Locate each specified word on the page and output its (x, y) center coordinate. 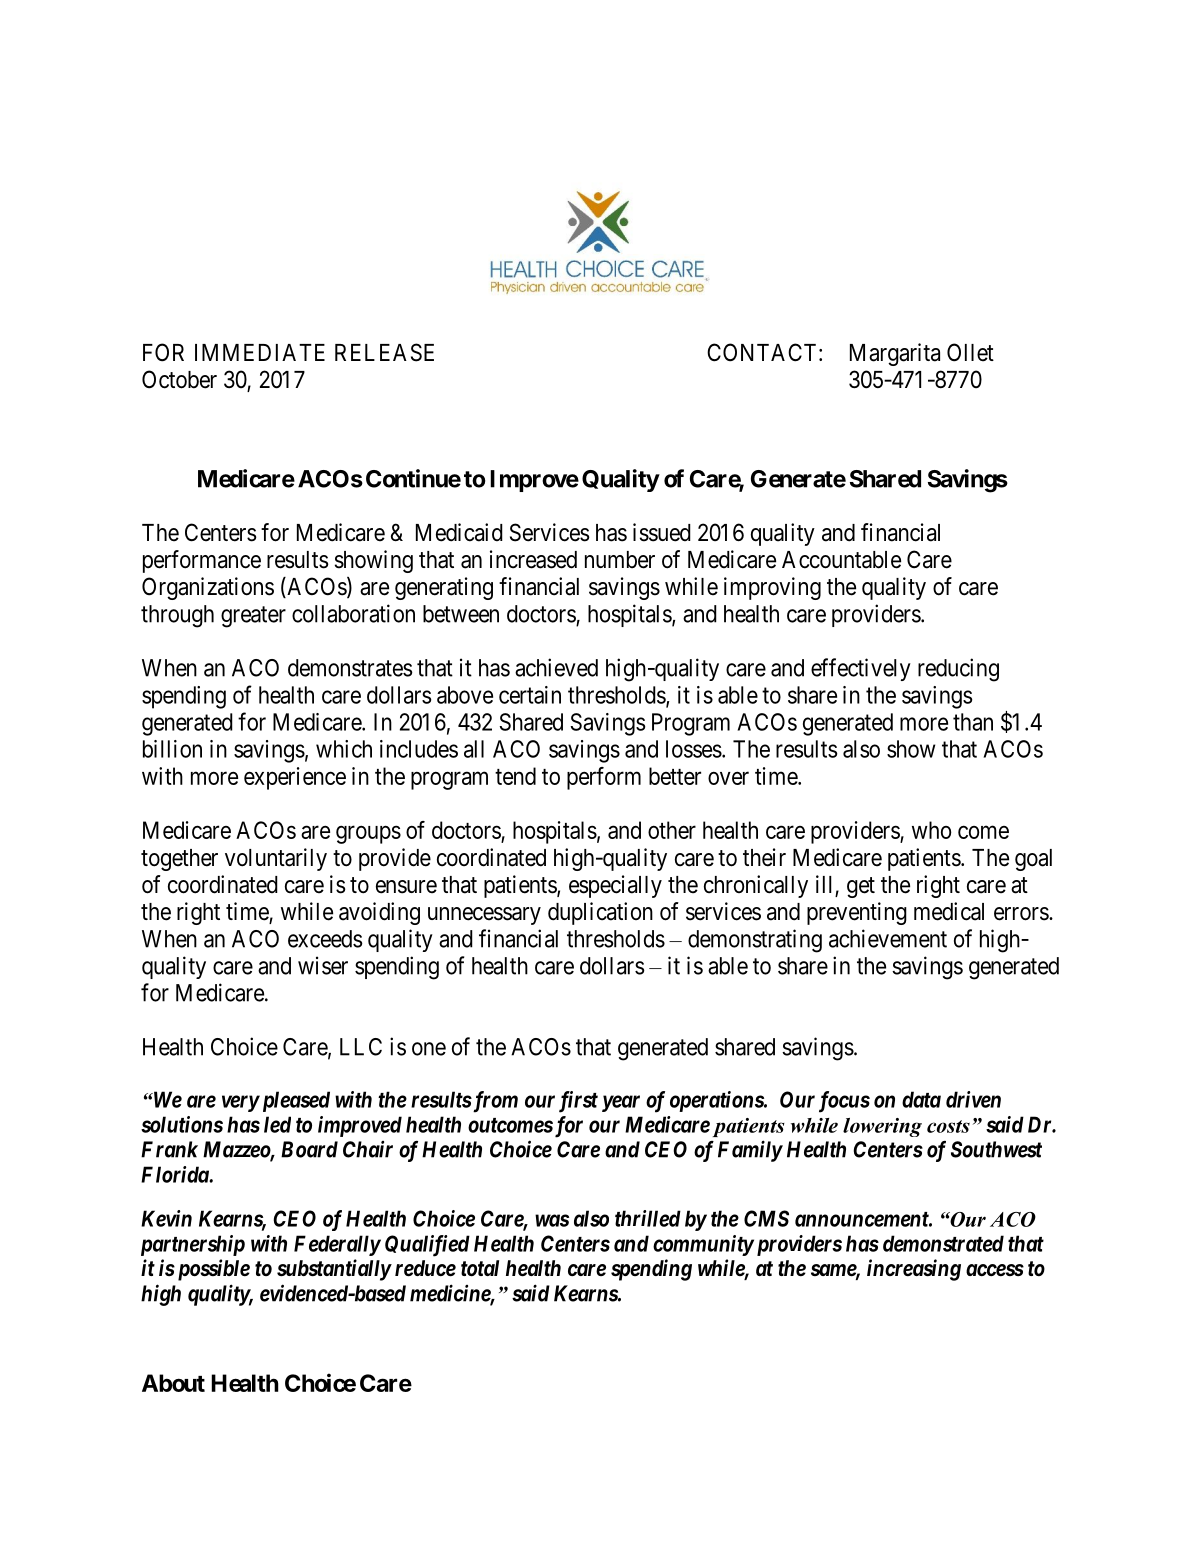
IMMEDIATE (260, 352)
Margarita (895, 354)
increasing (914, 1270)
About (173, 1383)
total (480, 1268)
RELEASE (384, 352)
